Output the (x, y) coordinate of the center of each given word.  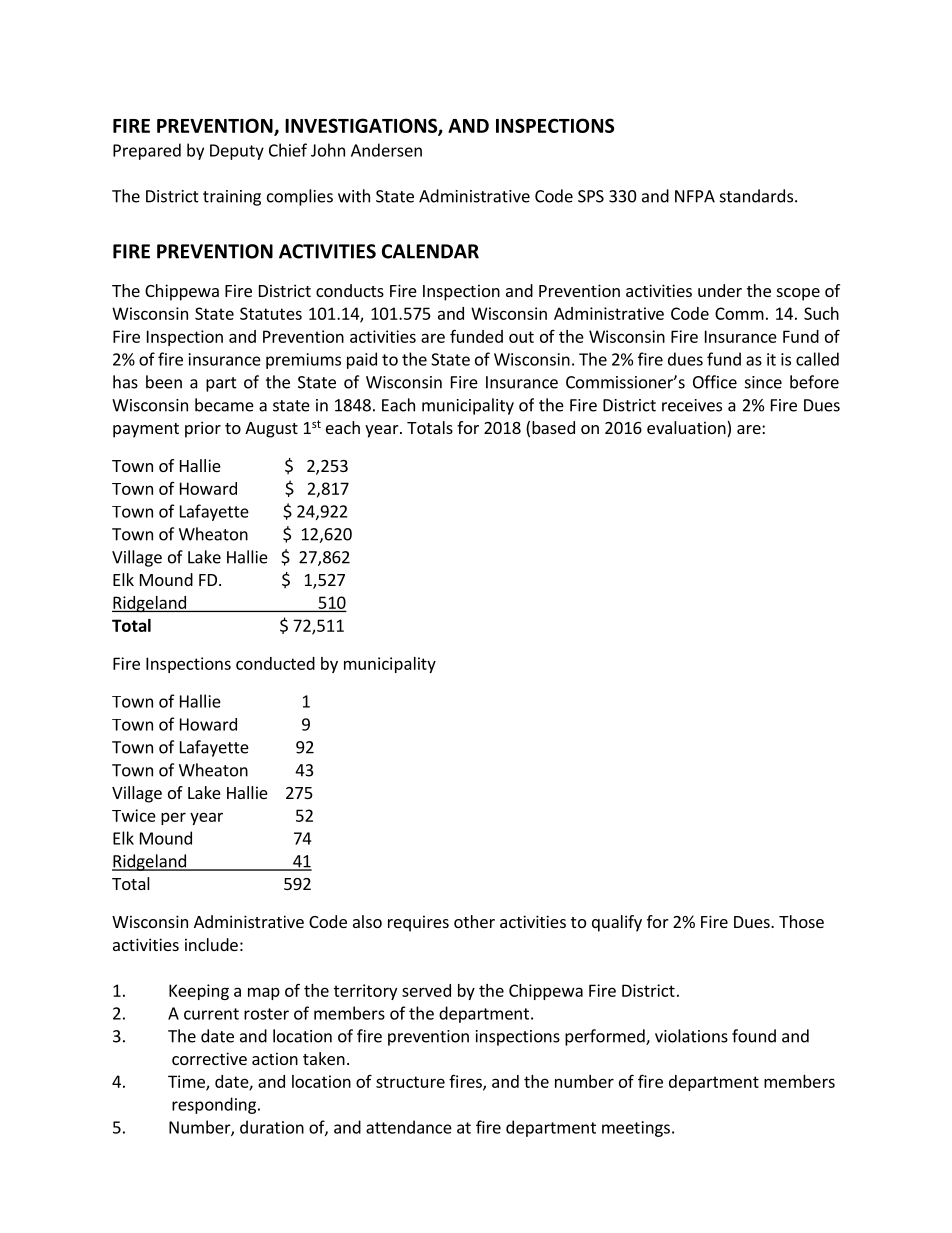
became (224, 405)
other (474, 921)
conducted (275, 663)
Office (715, 382)
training (232, 198)
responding (214, 1105)
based (553, 427)
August (271, 430)
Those (801, 921)
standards (756, 196)
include (211, 944)
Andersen (386, 150)
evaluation (687, 429)
